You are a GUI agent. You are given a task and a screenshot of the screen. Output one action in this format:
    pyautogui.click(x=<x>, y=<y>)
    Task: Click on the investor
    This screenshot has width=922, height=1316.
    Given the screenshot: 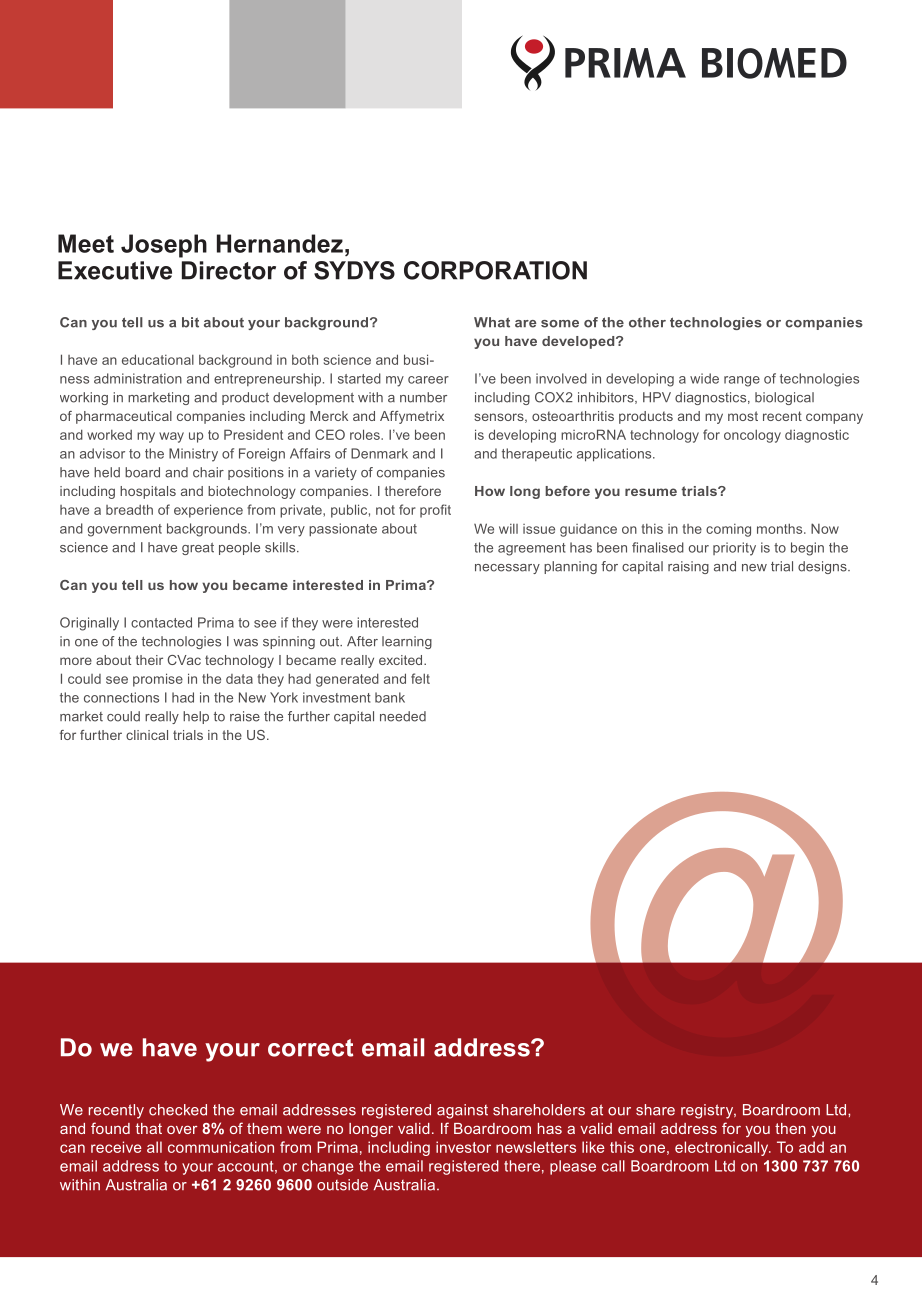 What is the action you would take?
    pyautogui.click(x=463, y=1147)
